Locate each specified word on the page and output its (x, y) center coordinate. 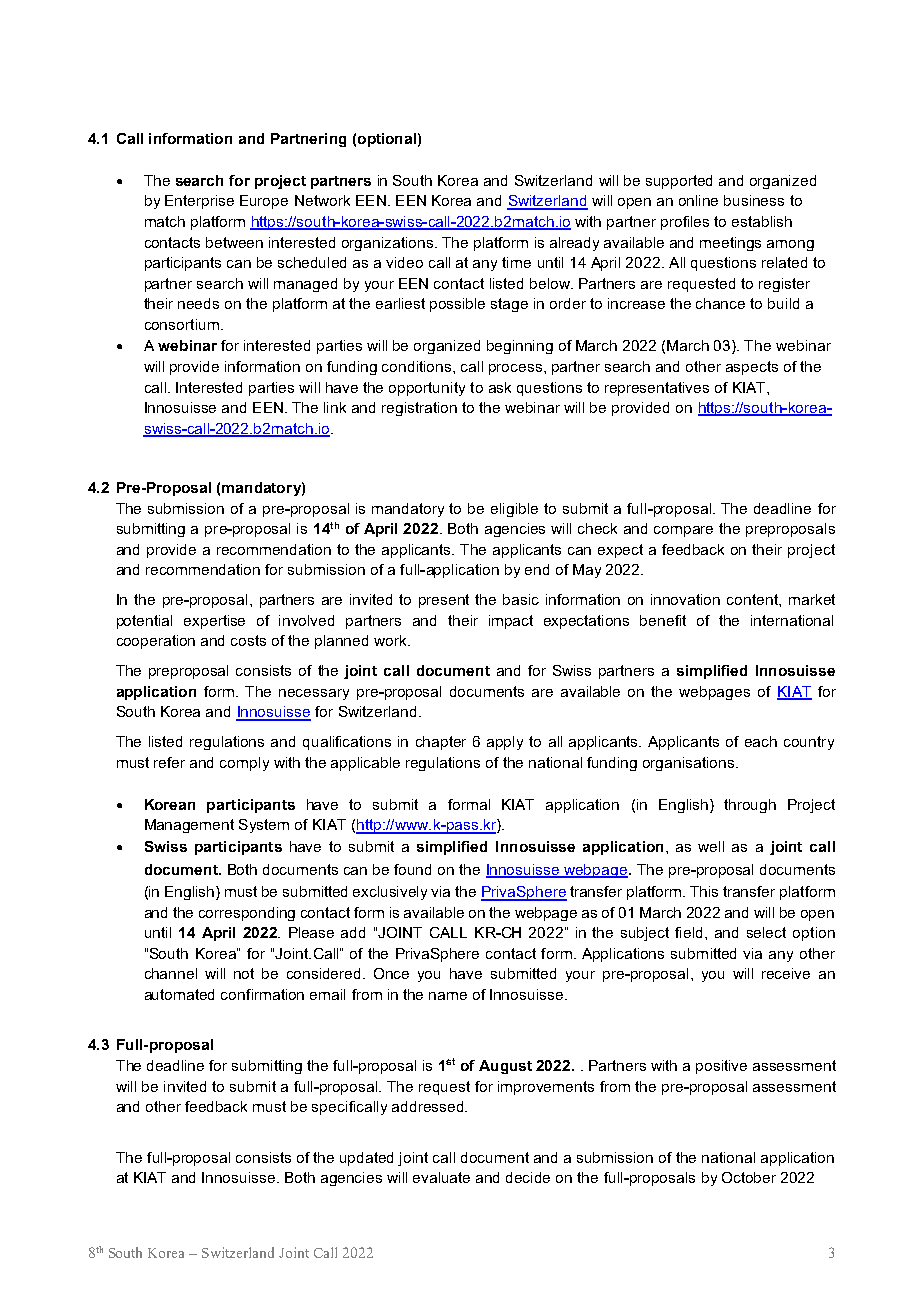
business (754, 200)
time (516, 262)
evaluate (441, 1177)
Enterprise (199, 202)
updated (366, 1159)
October (749, 1177)
